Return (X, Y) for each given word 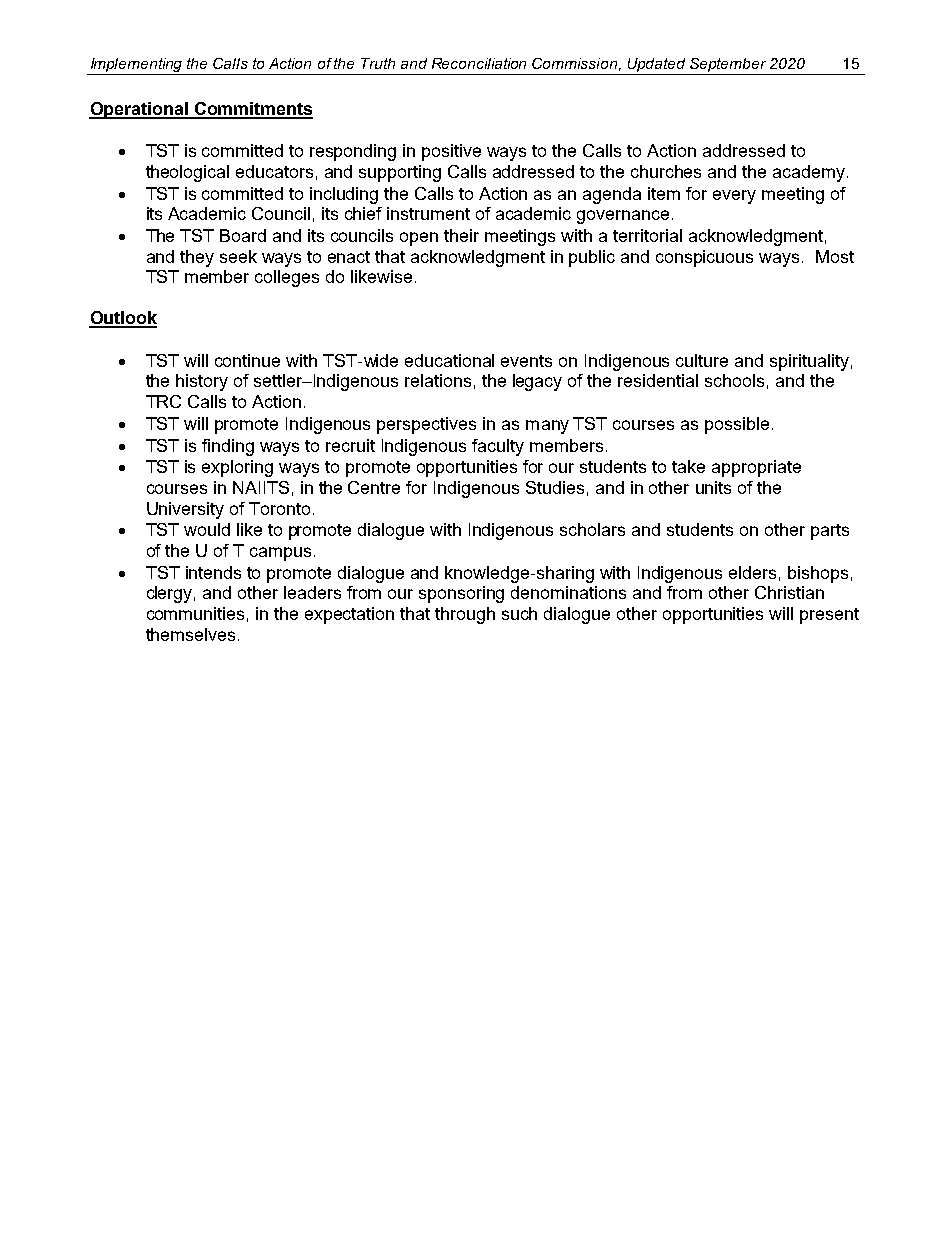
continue (247, 360)
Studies (555, 487)
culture (702, 360)
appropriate (756, 468)
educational (449, 360)
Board (243, 235)
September (728, 66)
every (734, 197)
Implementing (136, 66)
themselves (190, 634)
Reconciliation (479, 63)
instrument (428, 213)
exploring (237, 468)
